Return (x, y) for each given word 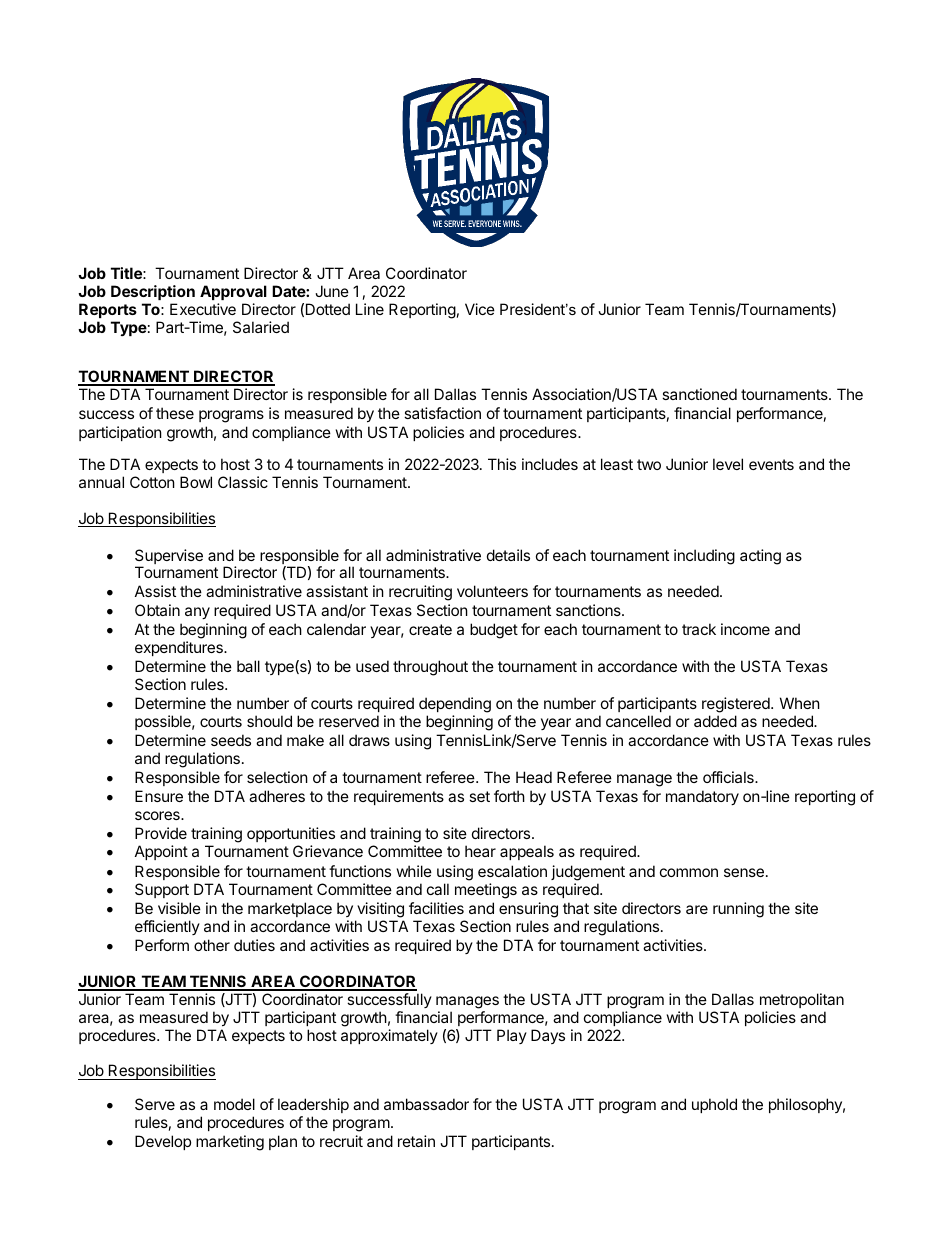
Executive (203, 309)
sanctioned (699, 394)
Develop (163, 1142)
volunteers (492, 591)
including (704, 557)
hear (480, 851)
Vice (480, 309)
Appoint (161, 852)
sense (744, 872)
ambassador (426, 1104)
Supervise (169, 558)
